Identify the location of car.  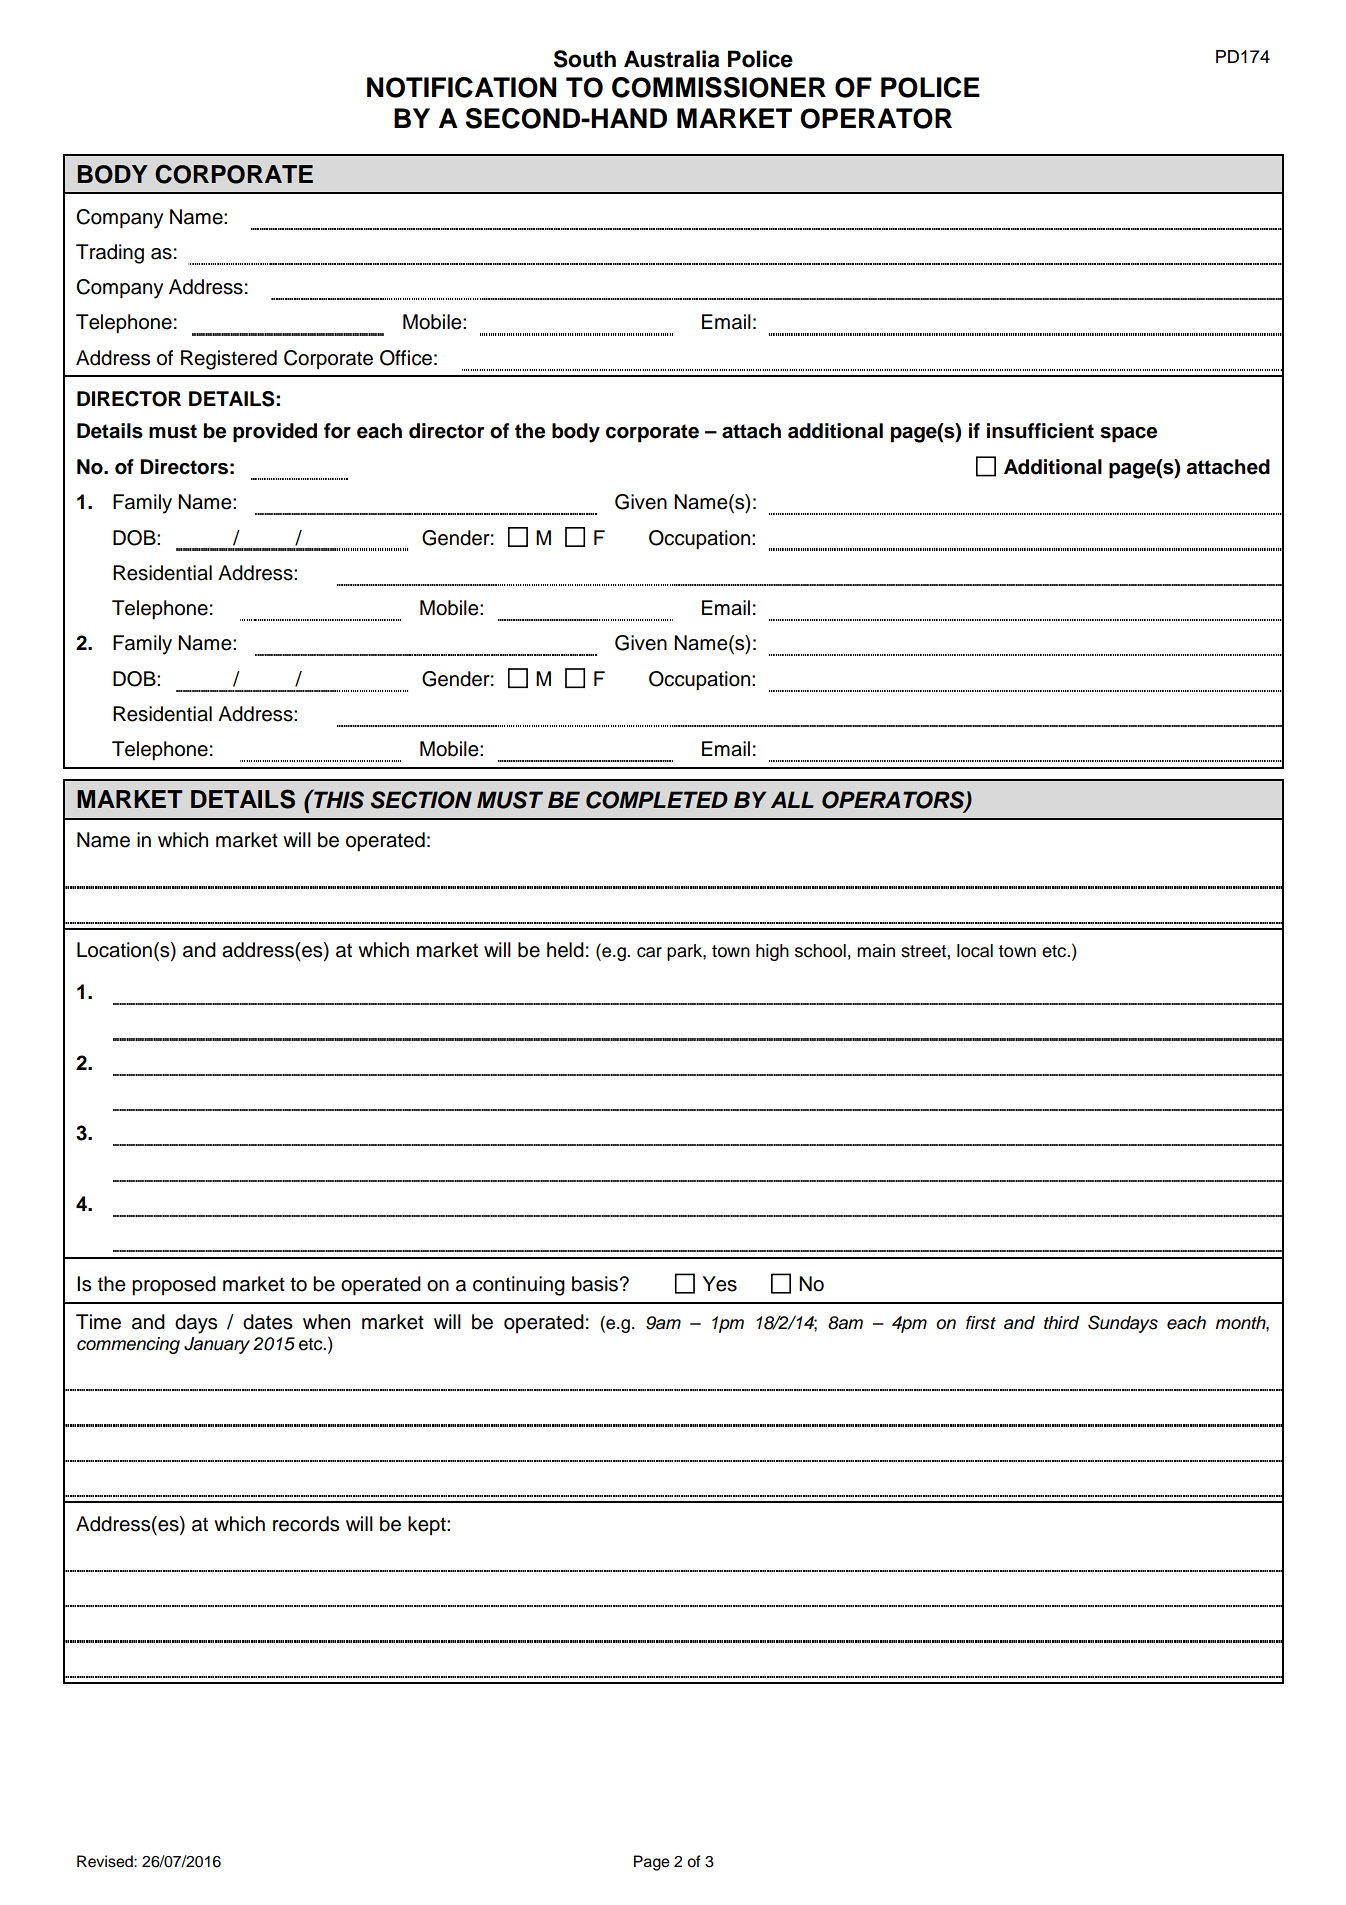
(649, 952).
